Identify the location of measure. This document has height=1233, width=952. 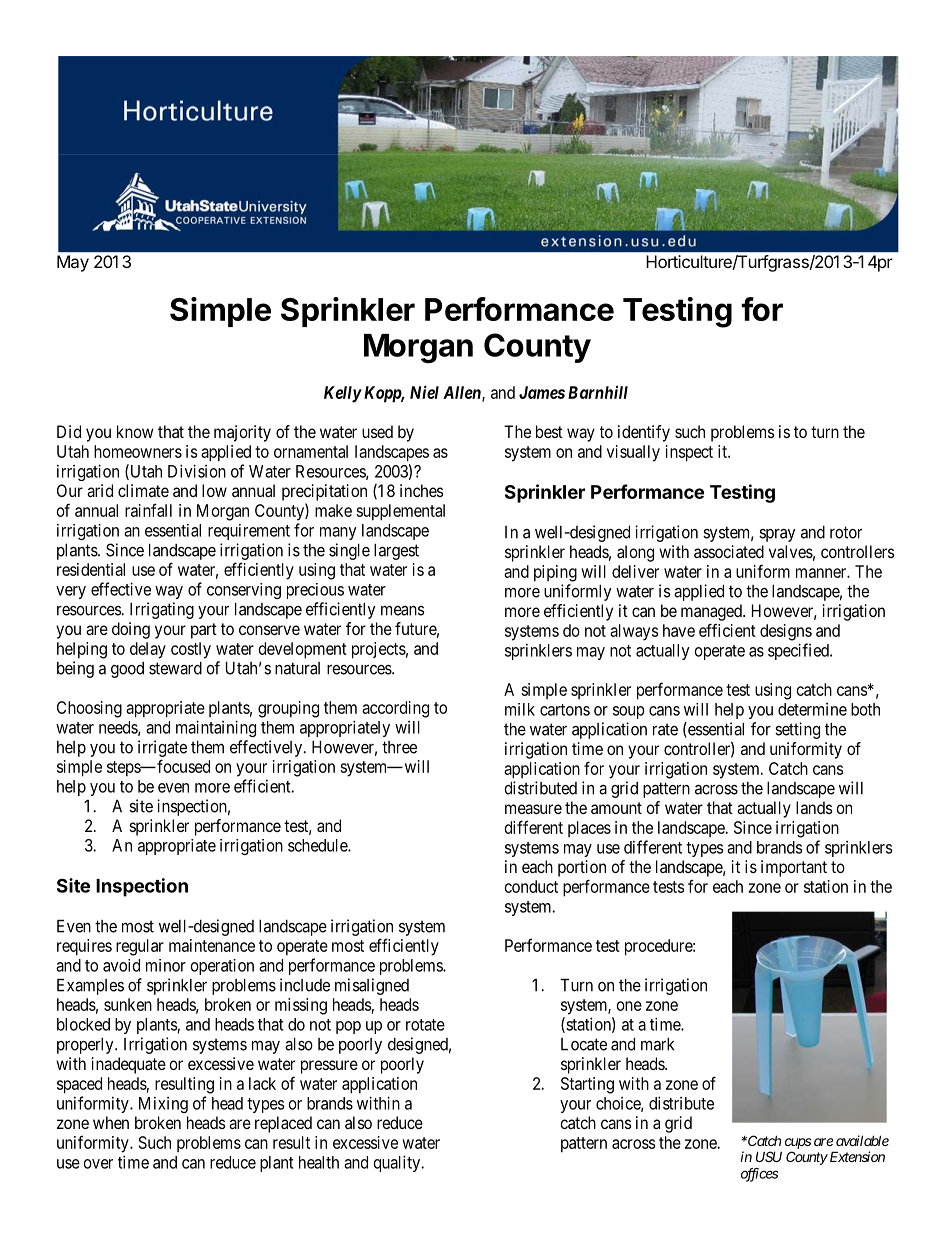
(533, 809).
